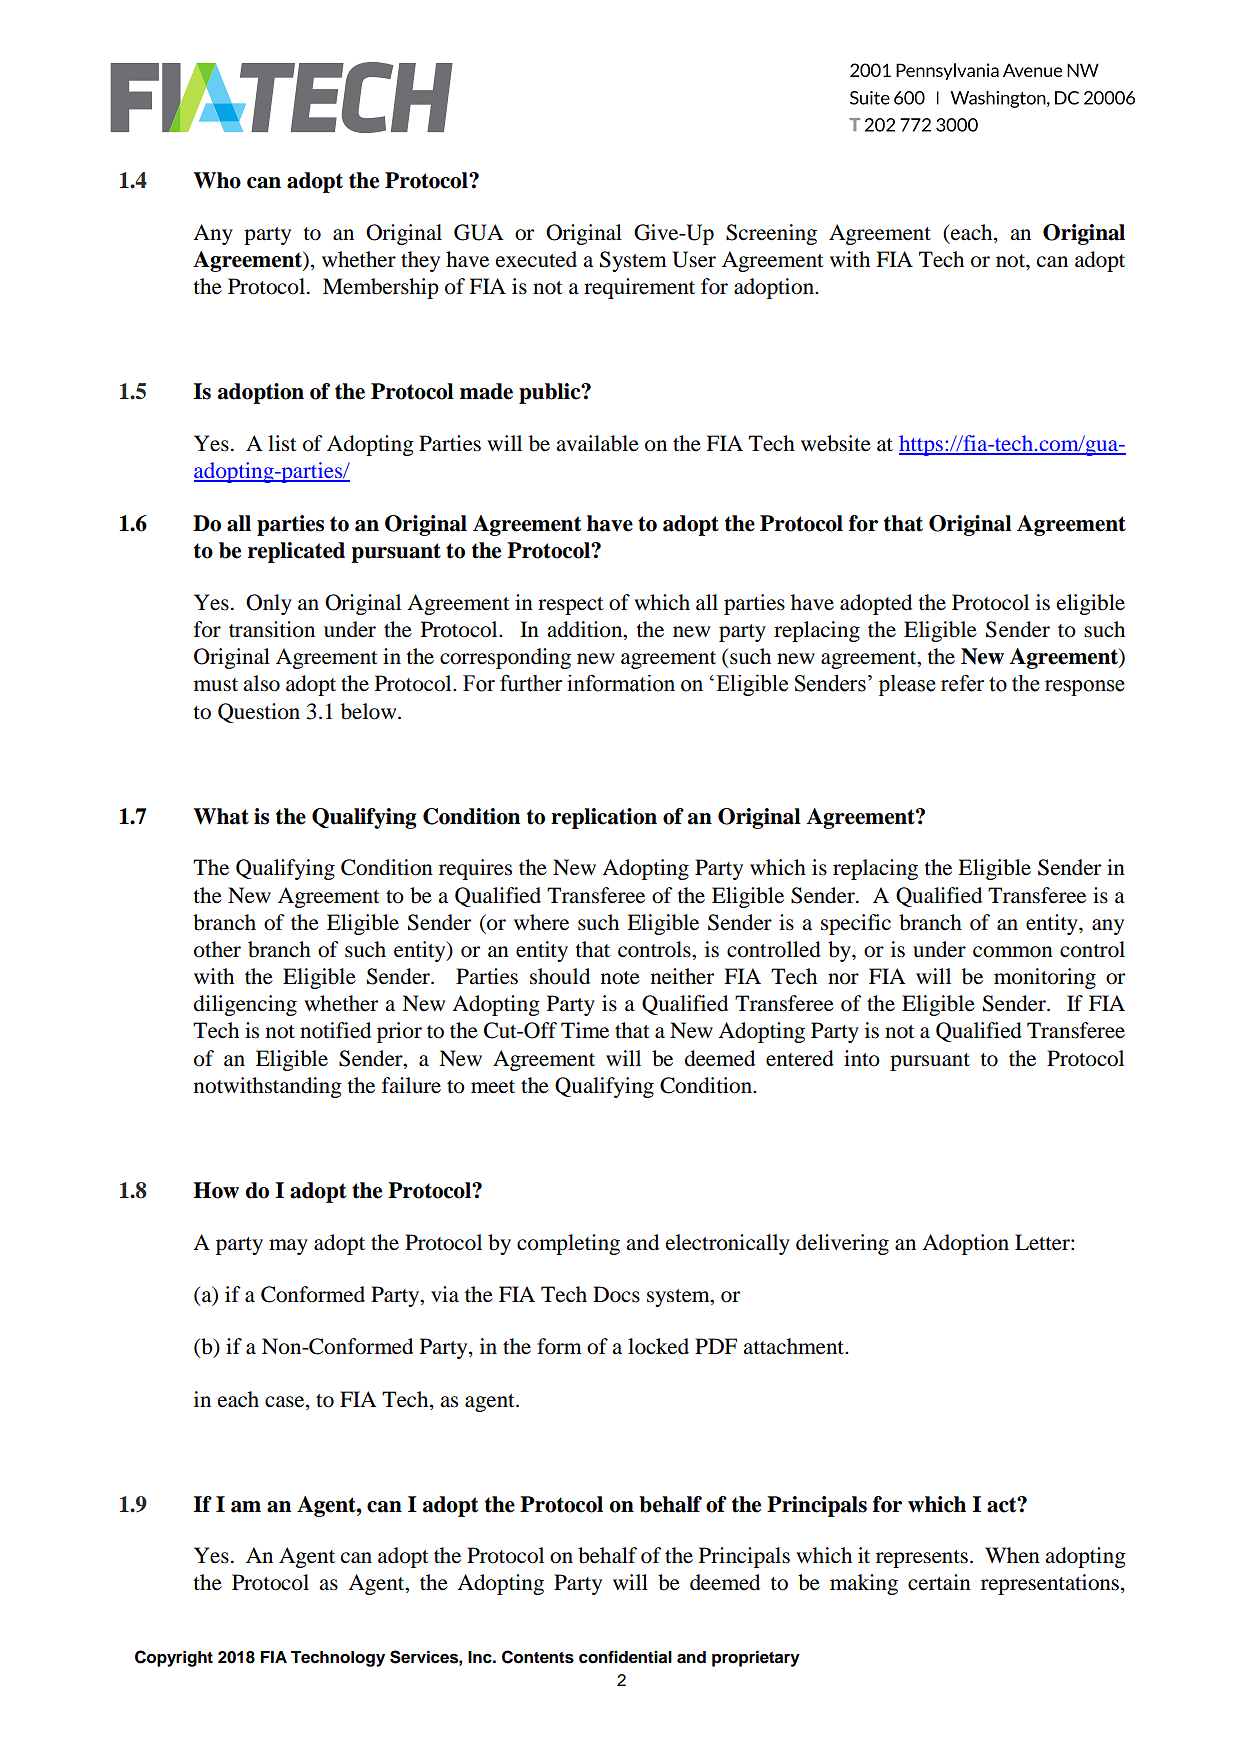 This screenshot has width=1244, height=1760. What do you see at coordinates (625, 1657) in the screenshot?
I see `confidential` at bounding box center [625, 1657].
